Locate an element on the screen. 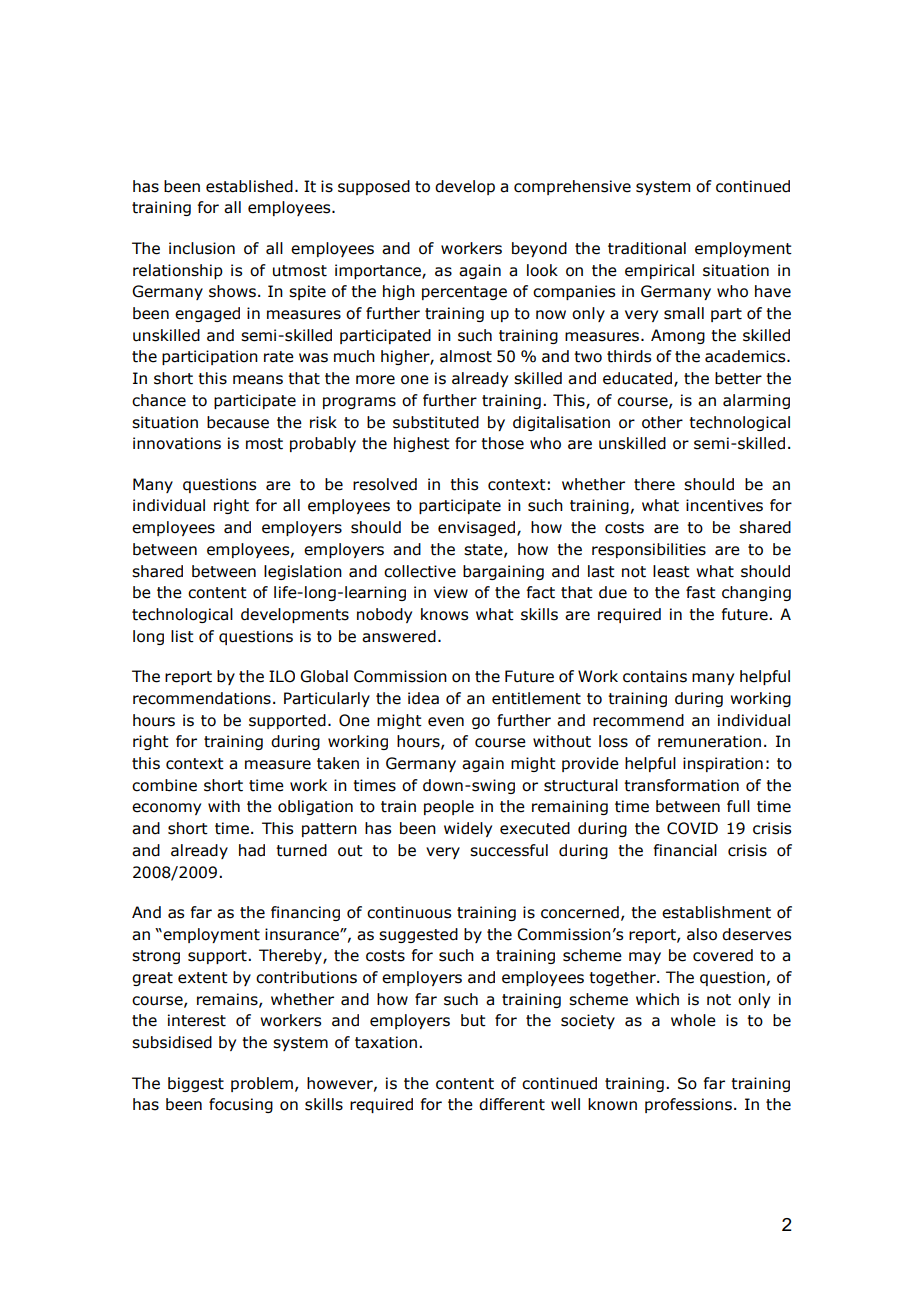  financial is located at coordinates (685, 850).
